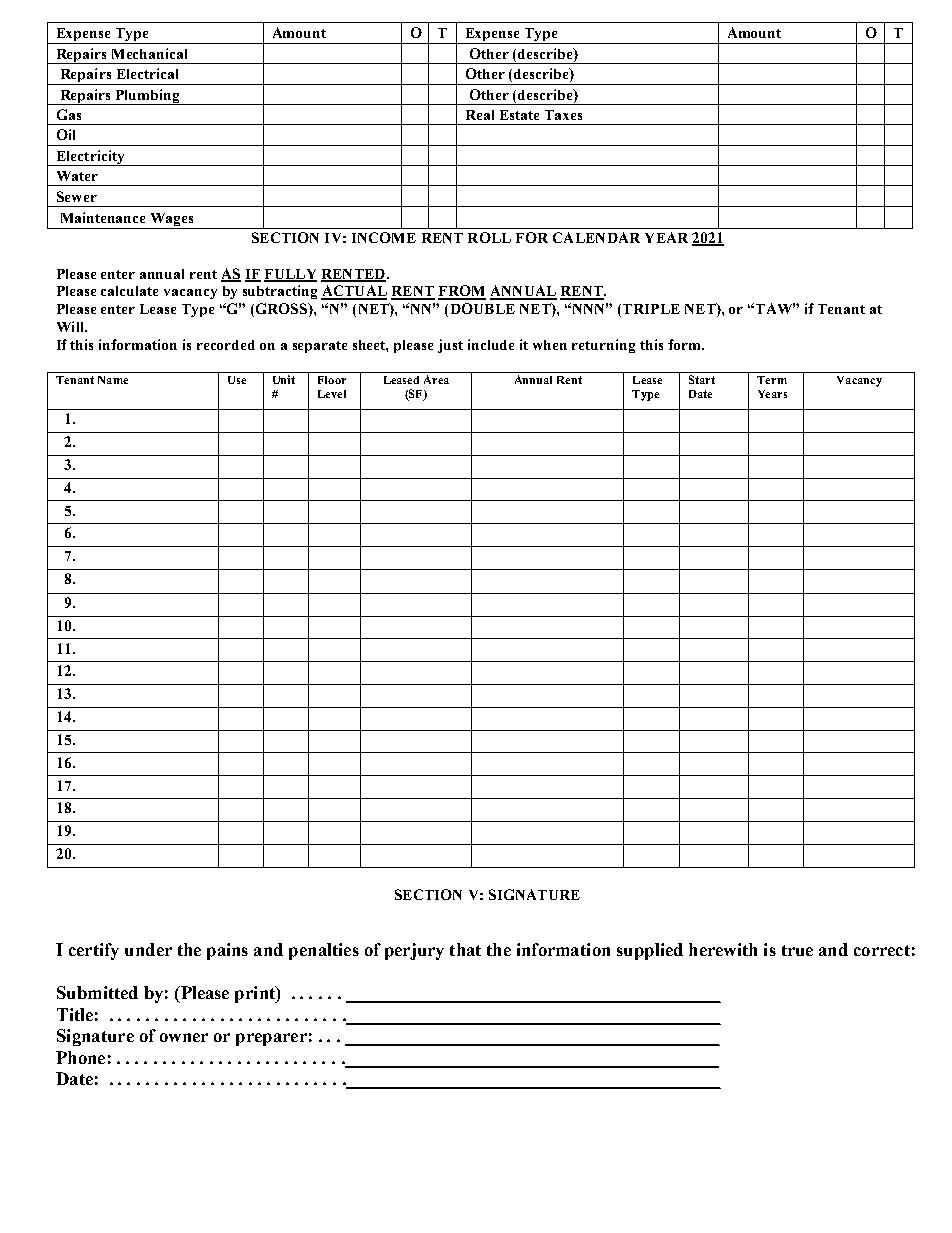 The image size is (952, 1233). What do you see at coordinates (113, 380) in the page?
I see `Name` at bounding box center [113, 380].
